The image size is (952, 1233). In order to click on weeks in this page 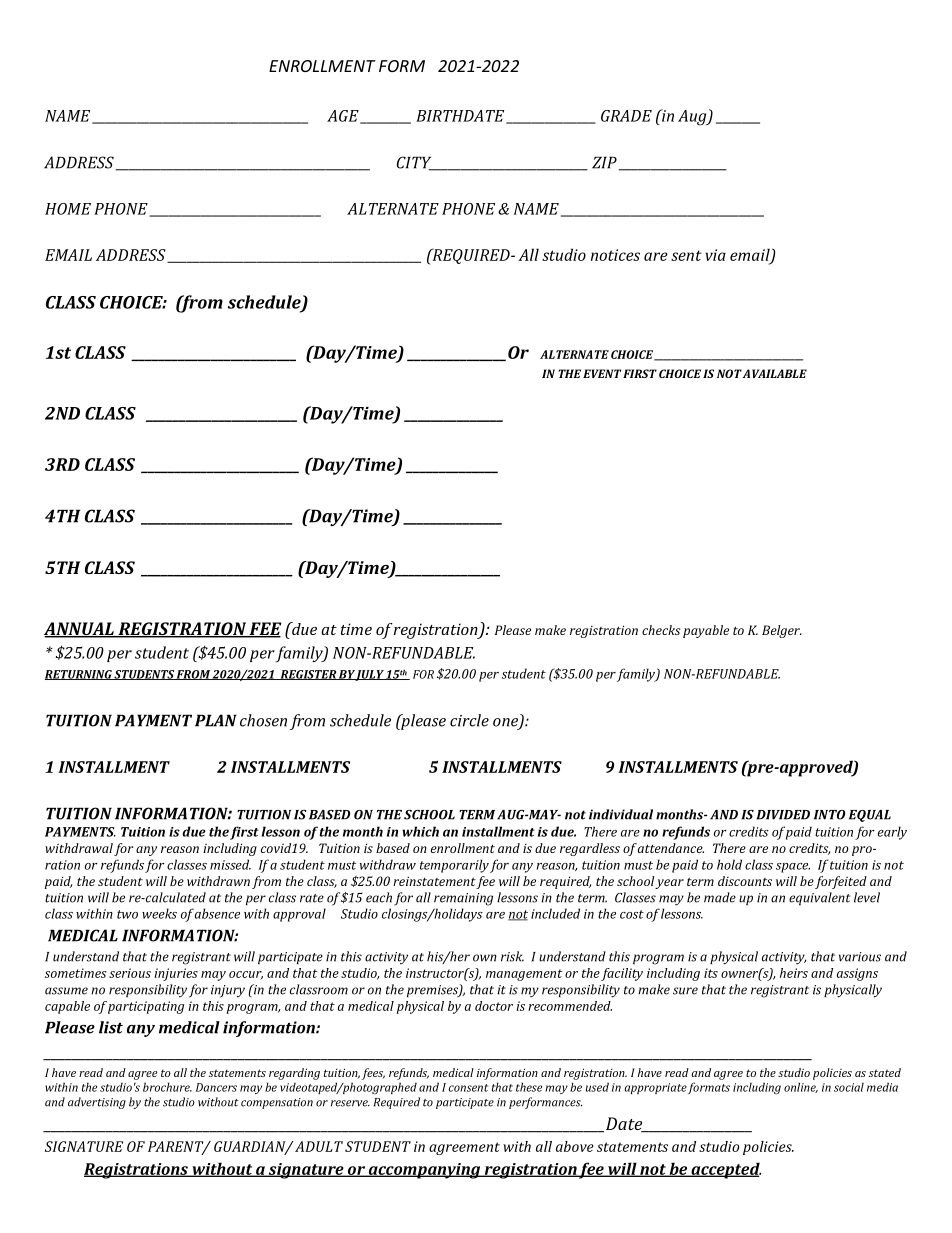, I will do `click(159, 913)`.
